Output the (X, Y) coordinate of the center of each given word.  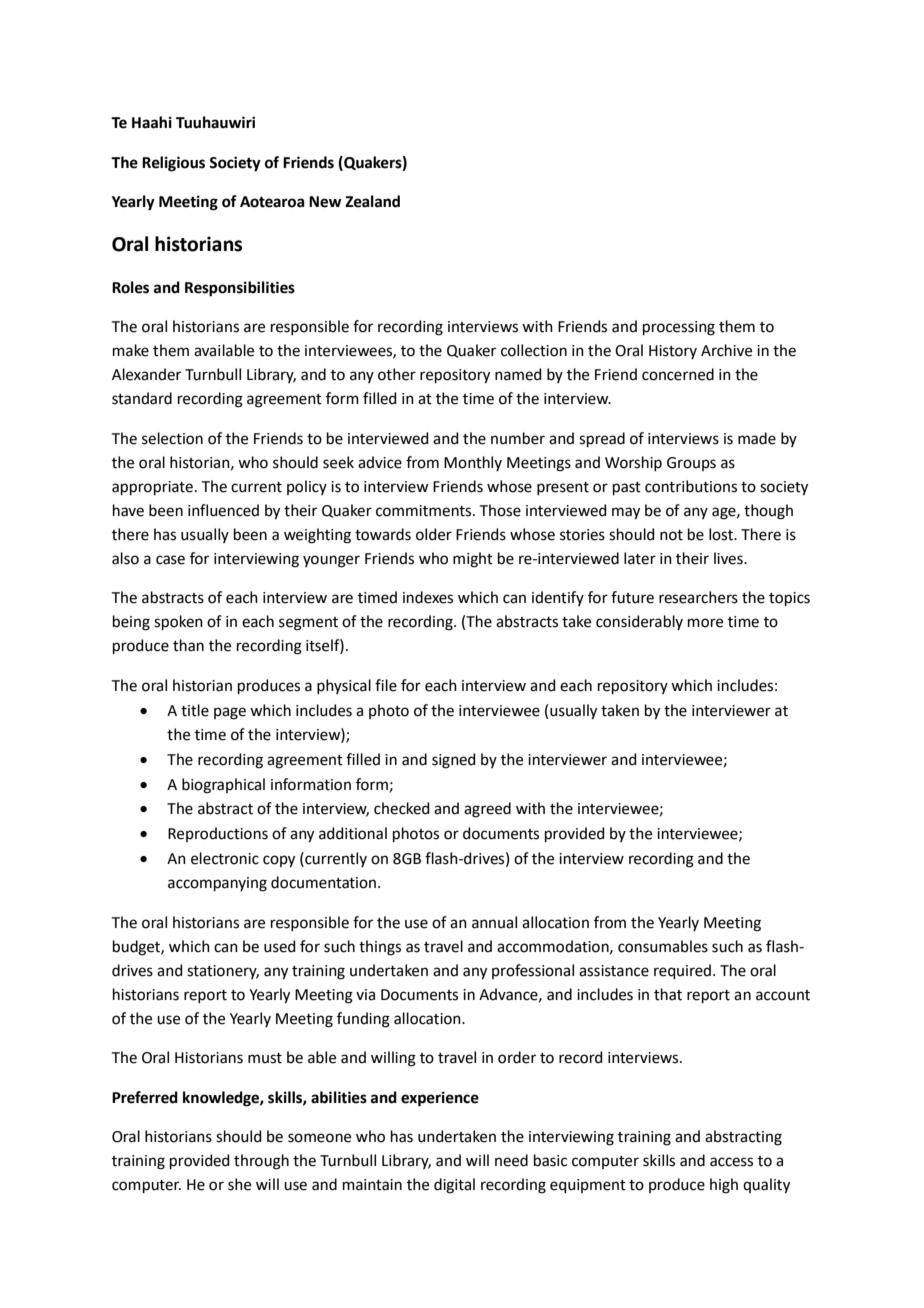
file (386, 685)
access (731, 1162)
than (188, 645)
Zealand (372, 201)
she (239, 1184)
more (705, 623)
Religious (173, 164)
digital (454, 1186)
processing (679, 328)
